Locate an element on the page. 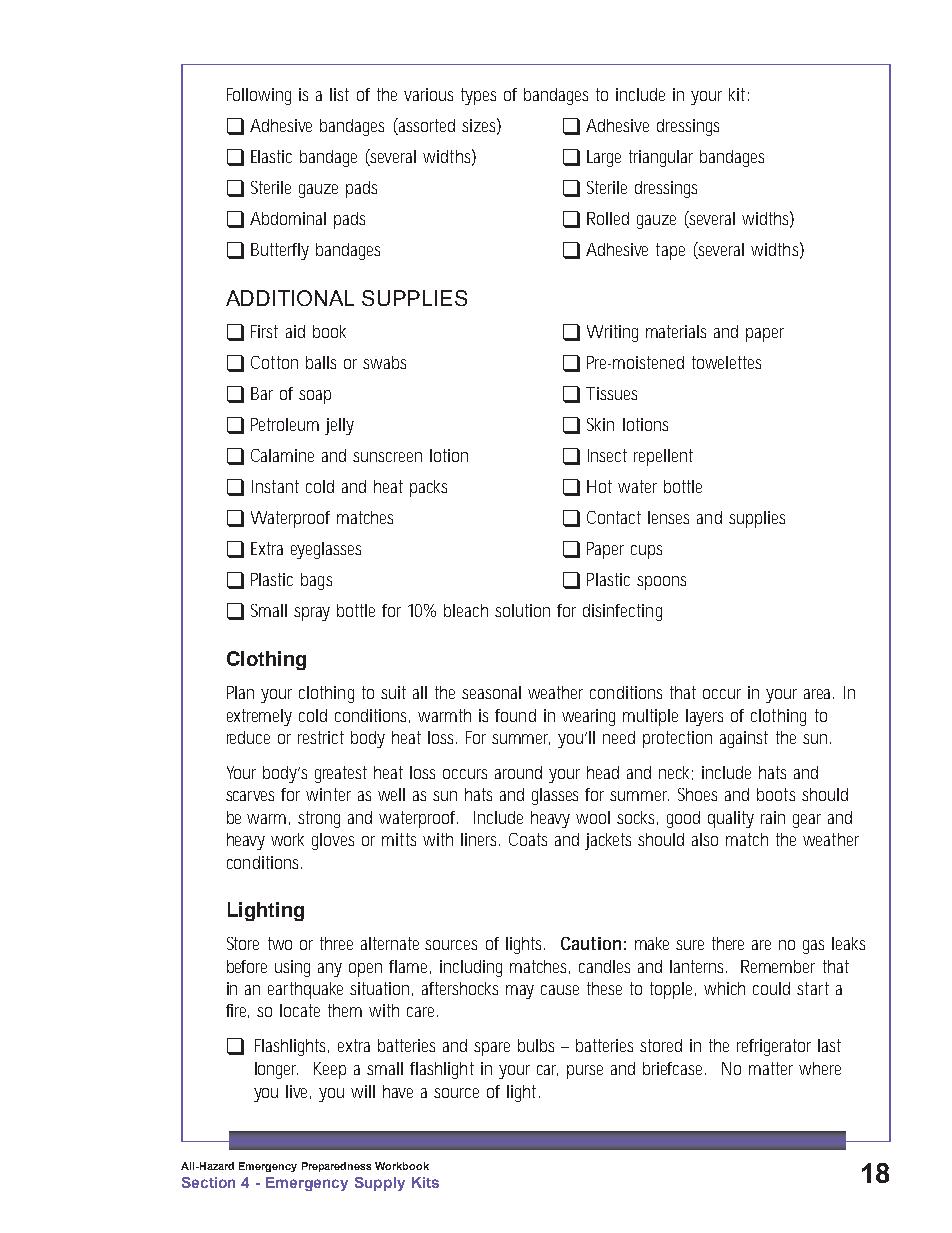 The image size is (952, 1233). matter is located at coordinates (771, 1068).
